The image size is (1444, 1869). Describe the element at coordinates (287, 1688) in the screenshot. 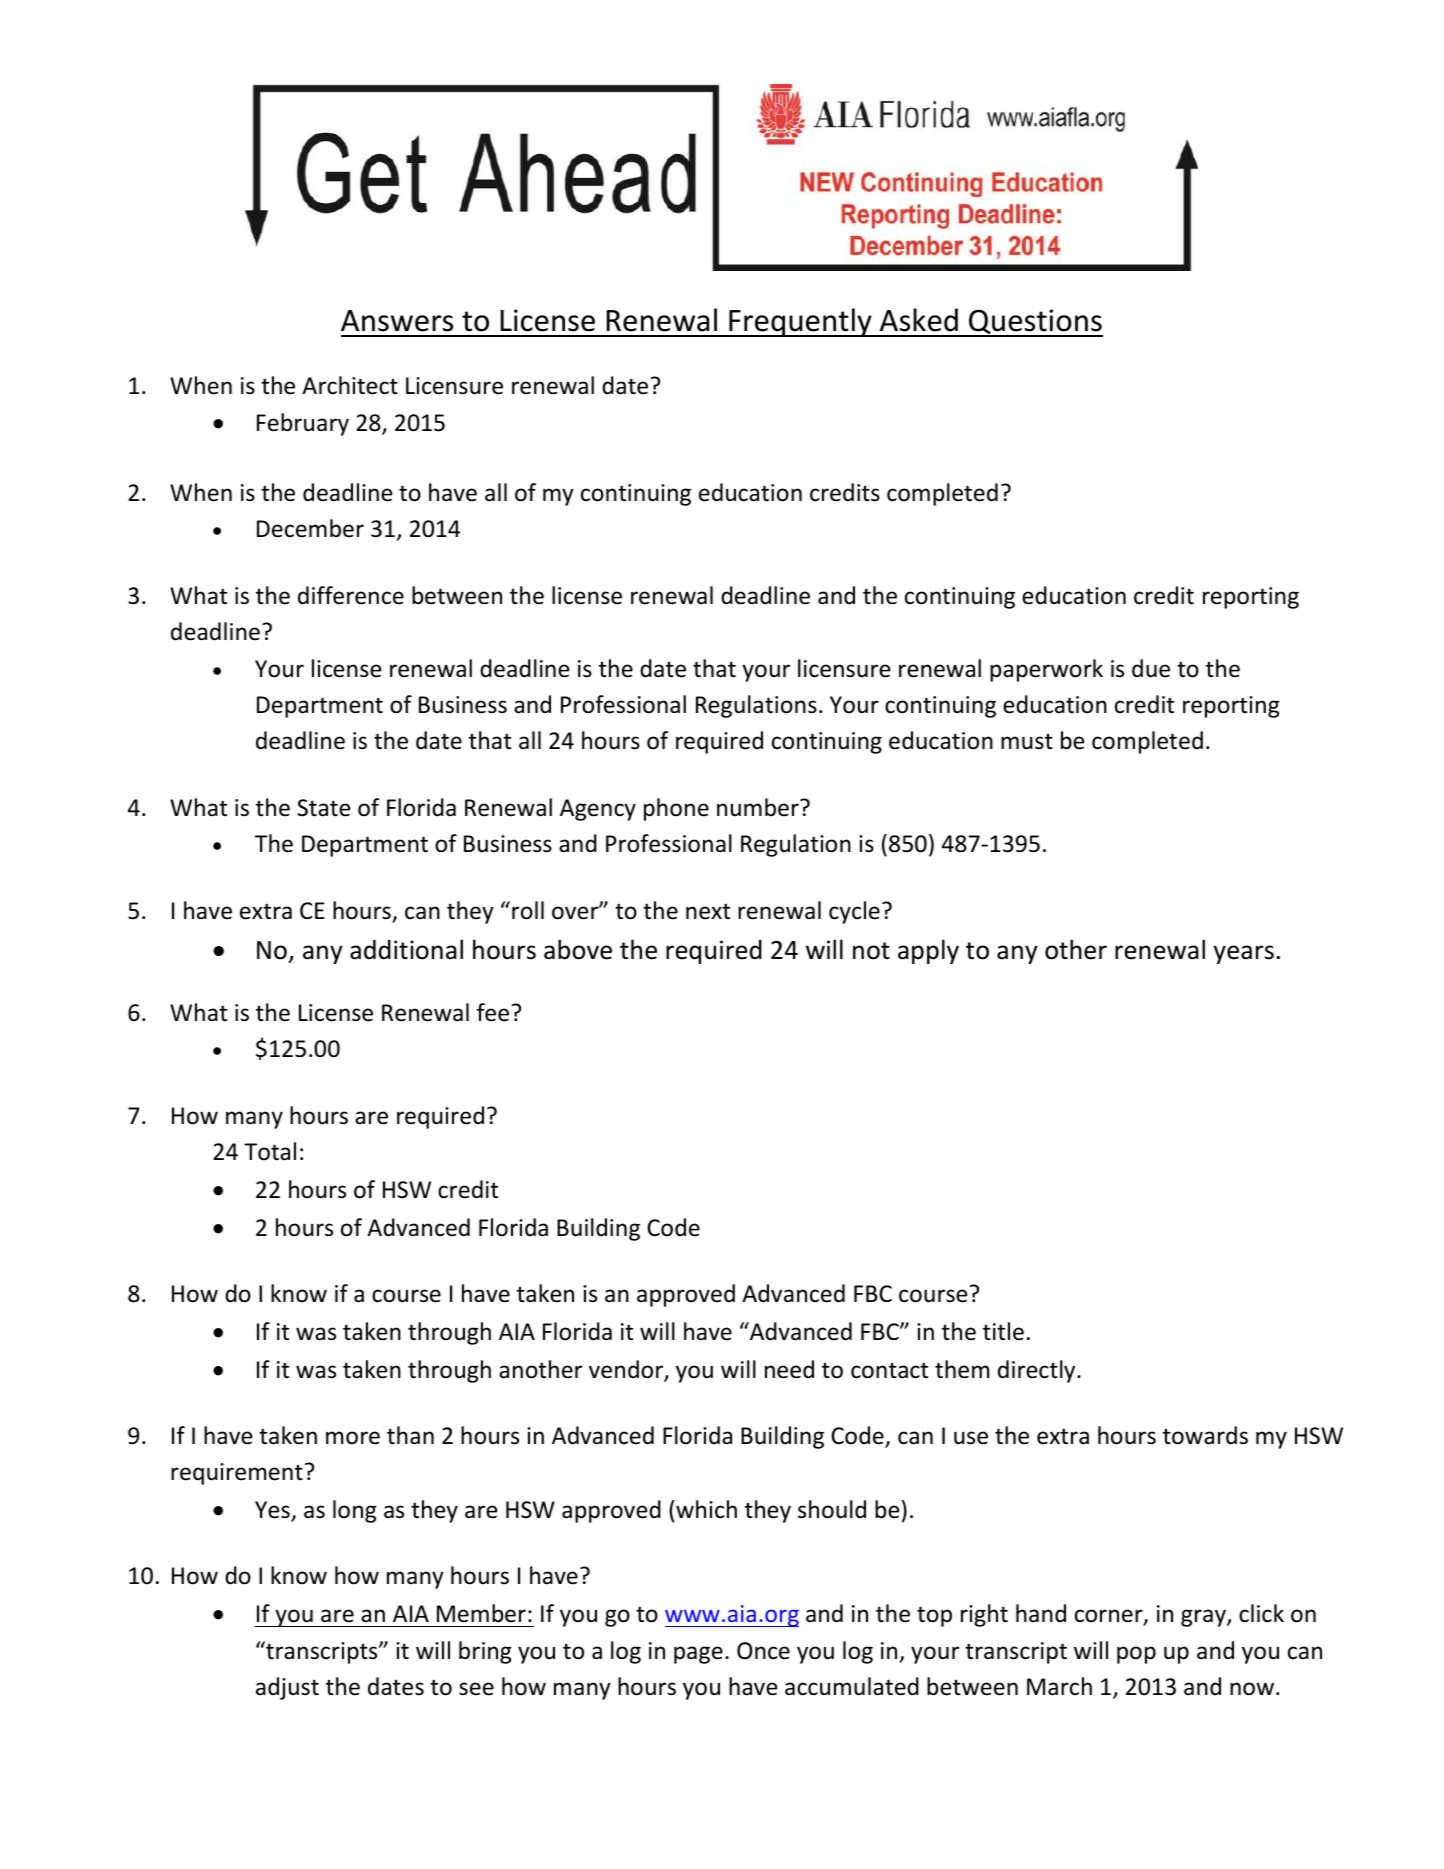

I see `adjust` at that location.
